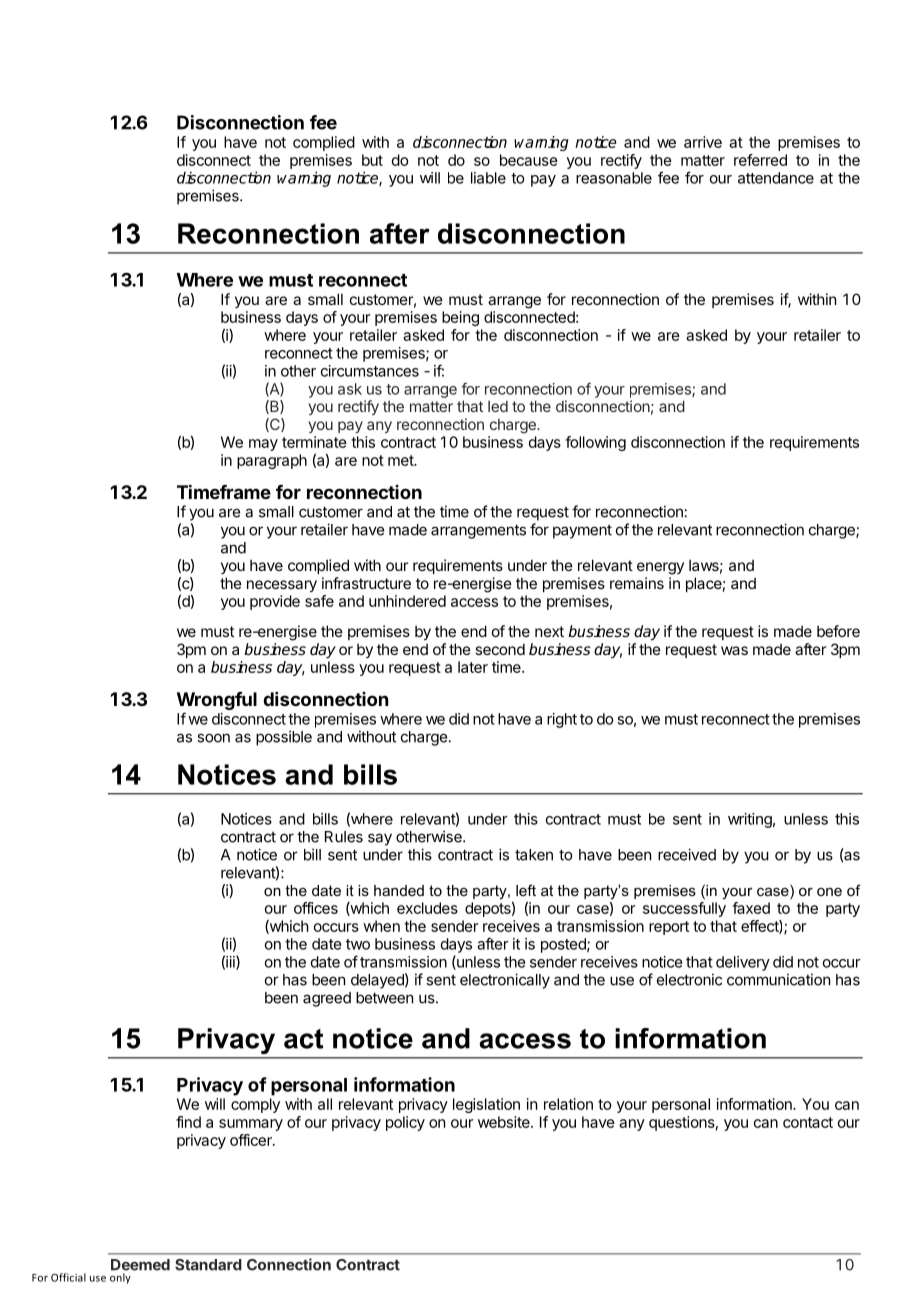 This screenshot has width=924, height=1307. Describe the element at coordinates (488, 178) in the screenshot. I see `liable` at that location.
